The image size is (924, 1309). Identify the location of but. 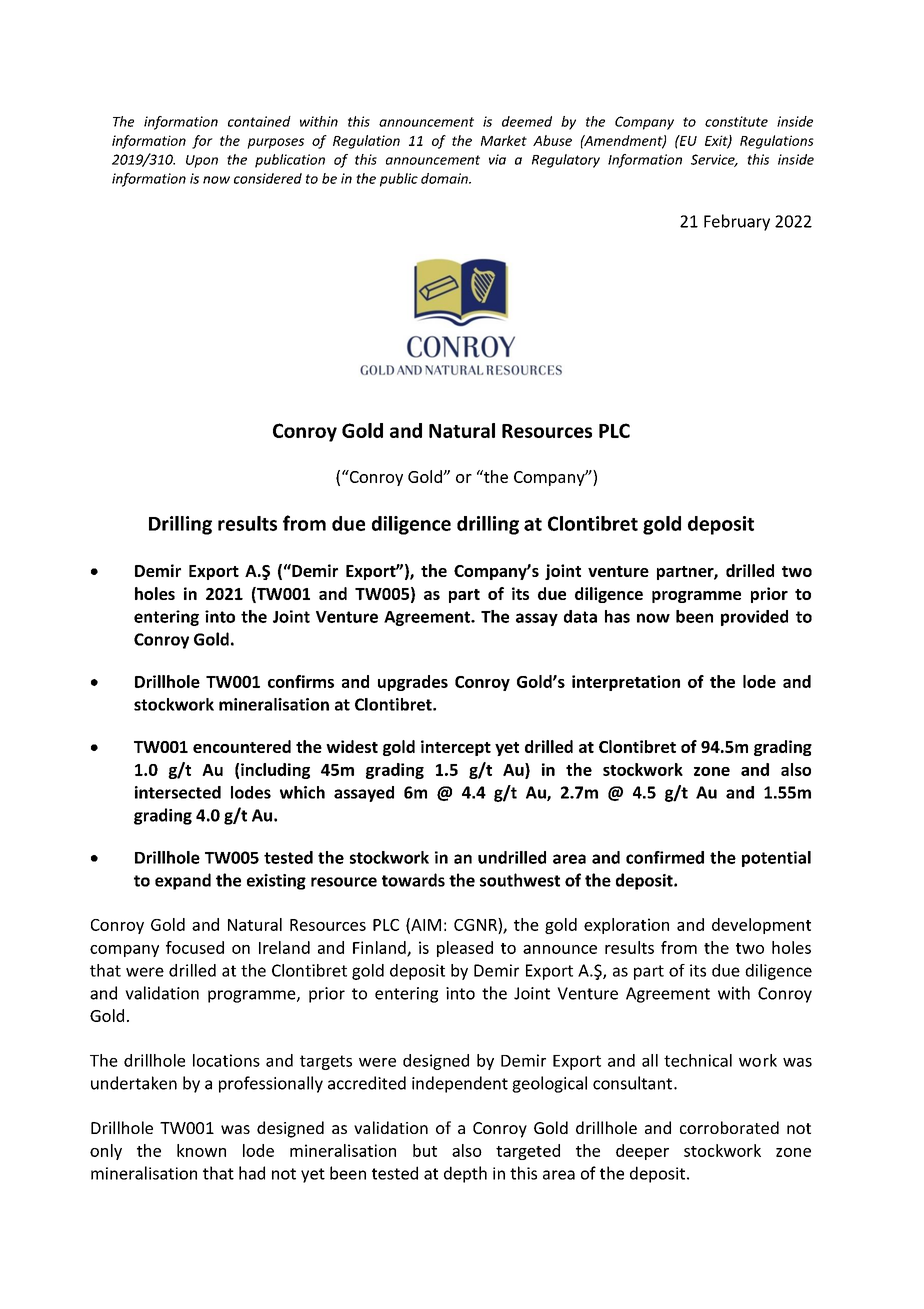
(425, 1150).
